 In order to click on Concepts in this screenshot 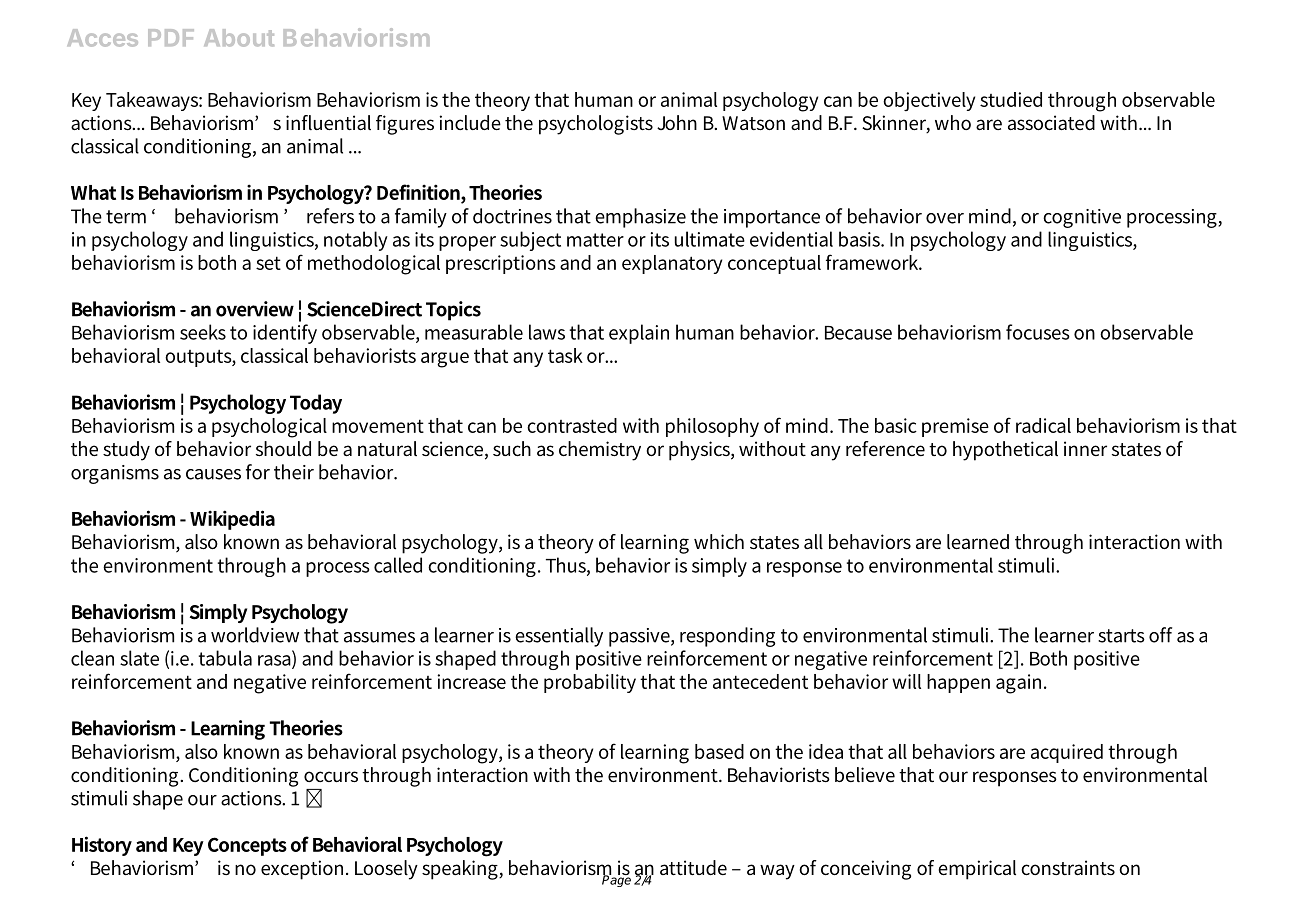, I will do `click(247, 846)`.
